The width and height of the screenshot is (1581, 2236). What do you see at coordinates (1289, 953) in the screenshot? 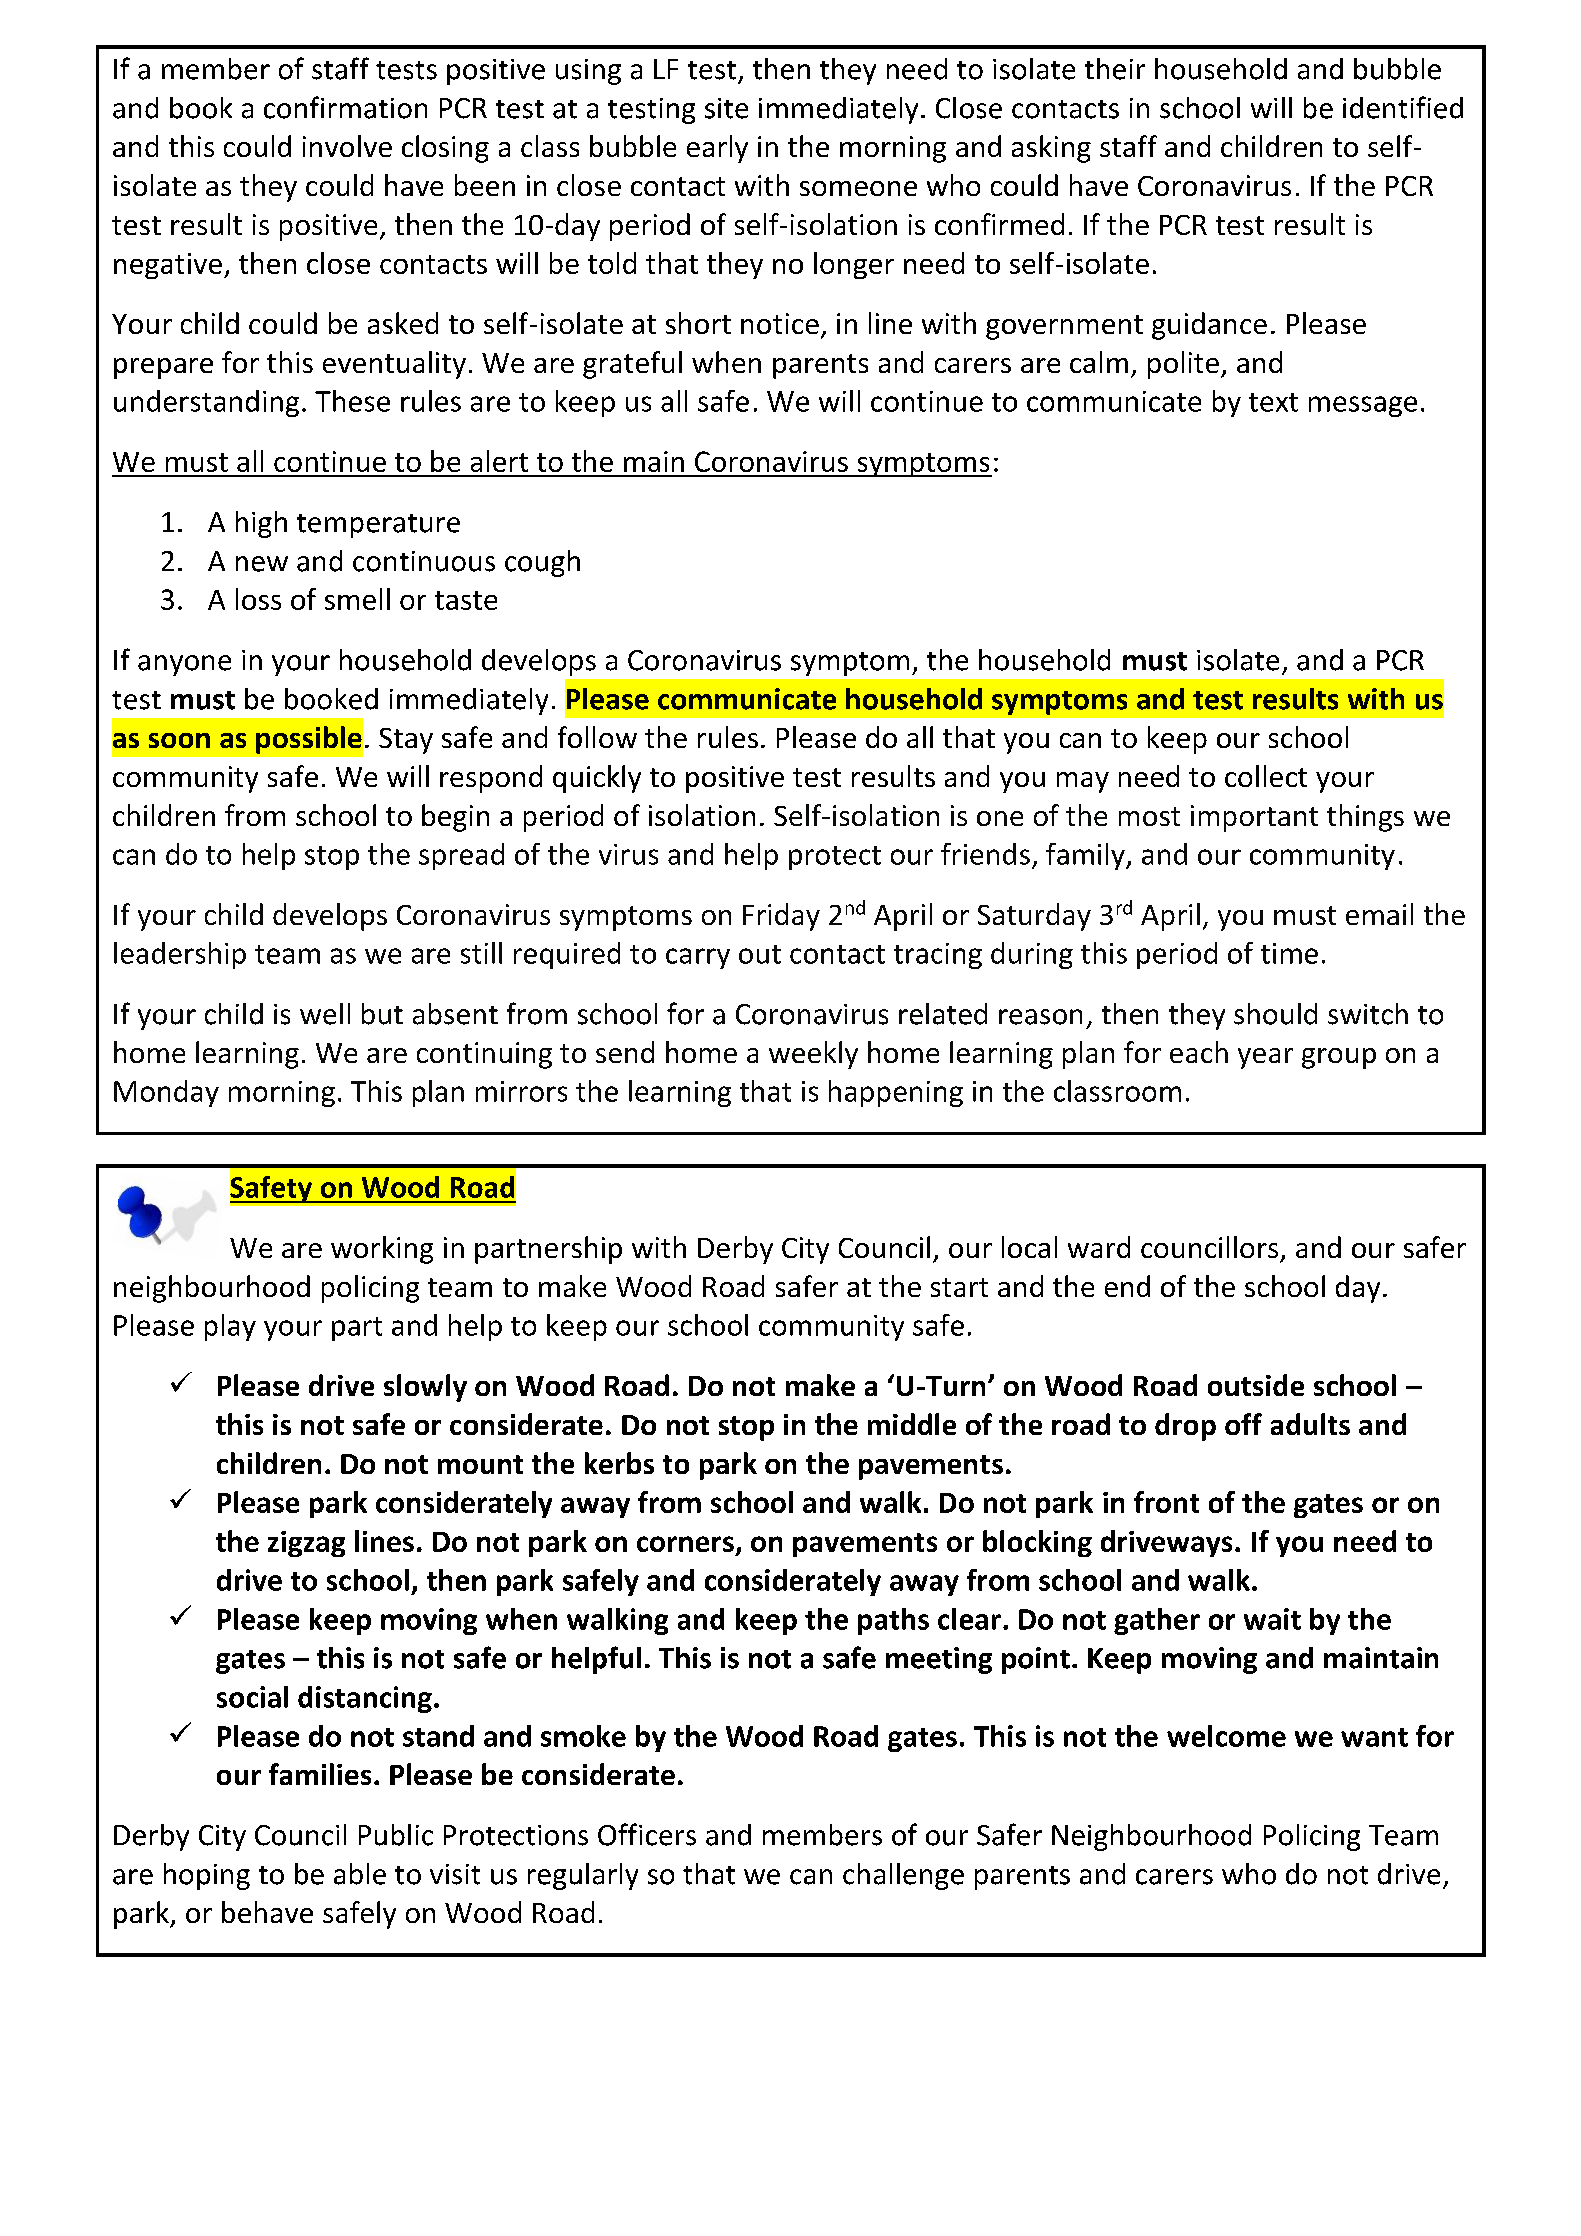
I see `time` at bounding box center [1289, 953].
